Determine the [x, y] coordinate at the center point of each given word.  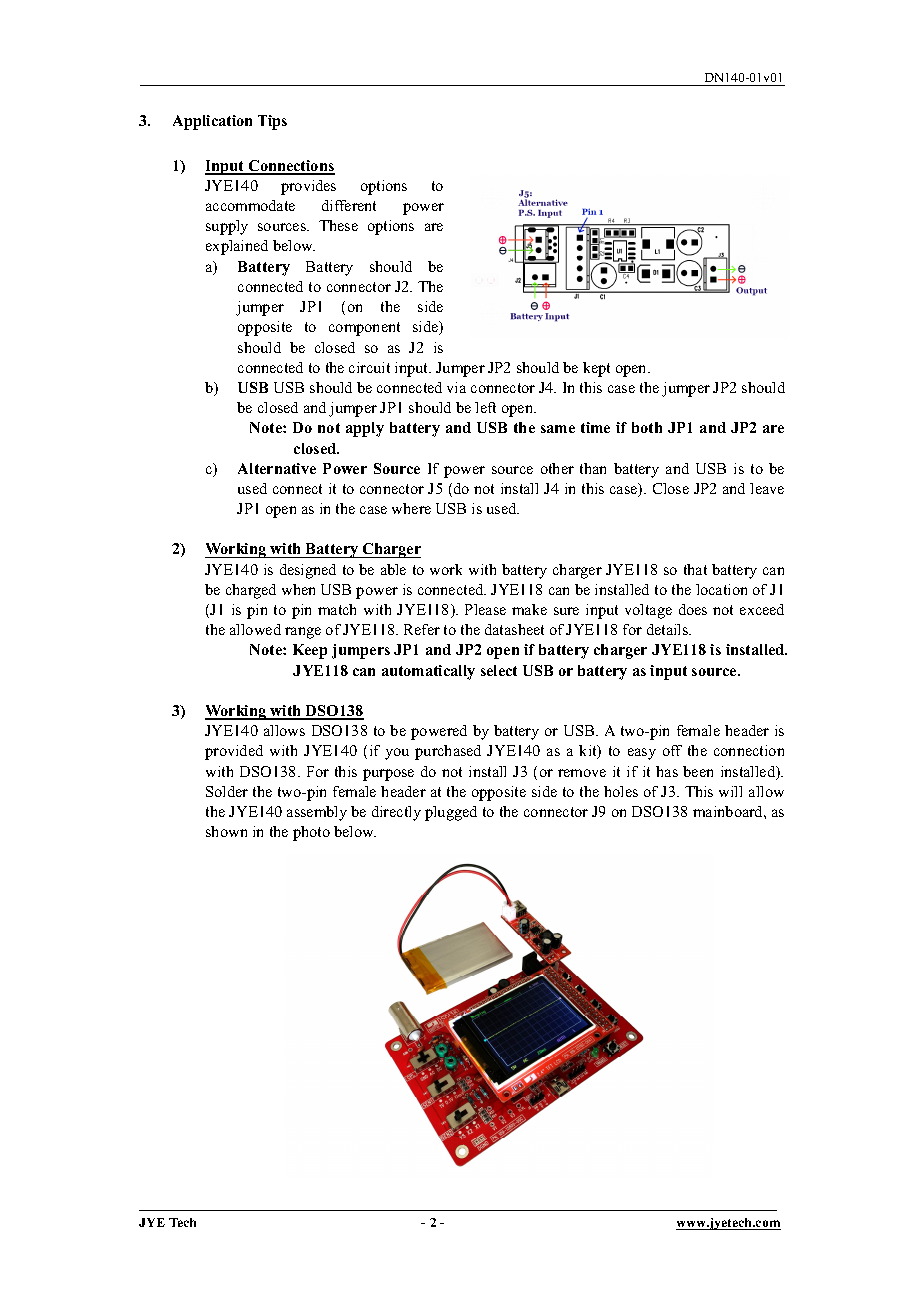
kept [596, 369]
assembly [317, 813]
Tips [272, 122]
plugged [451, 813]
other [557, 468]
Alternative [277, 468]
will [730, 791]
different [349, 205]
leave [767, 488]
